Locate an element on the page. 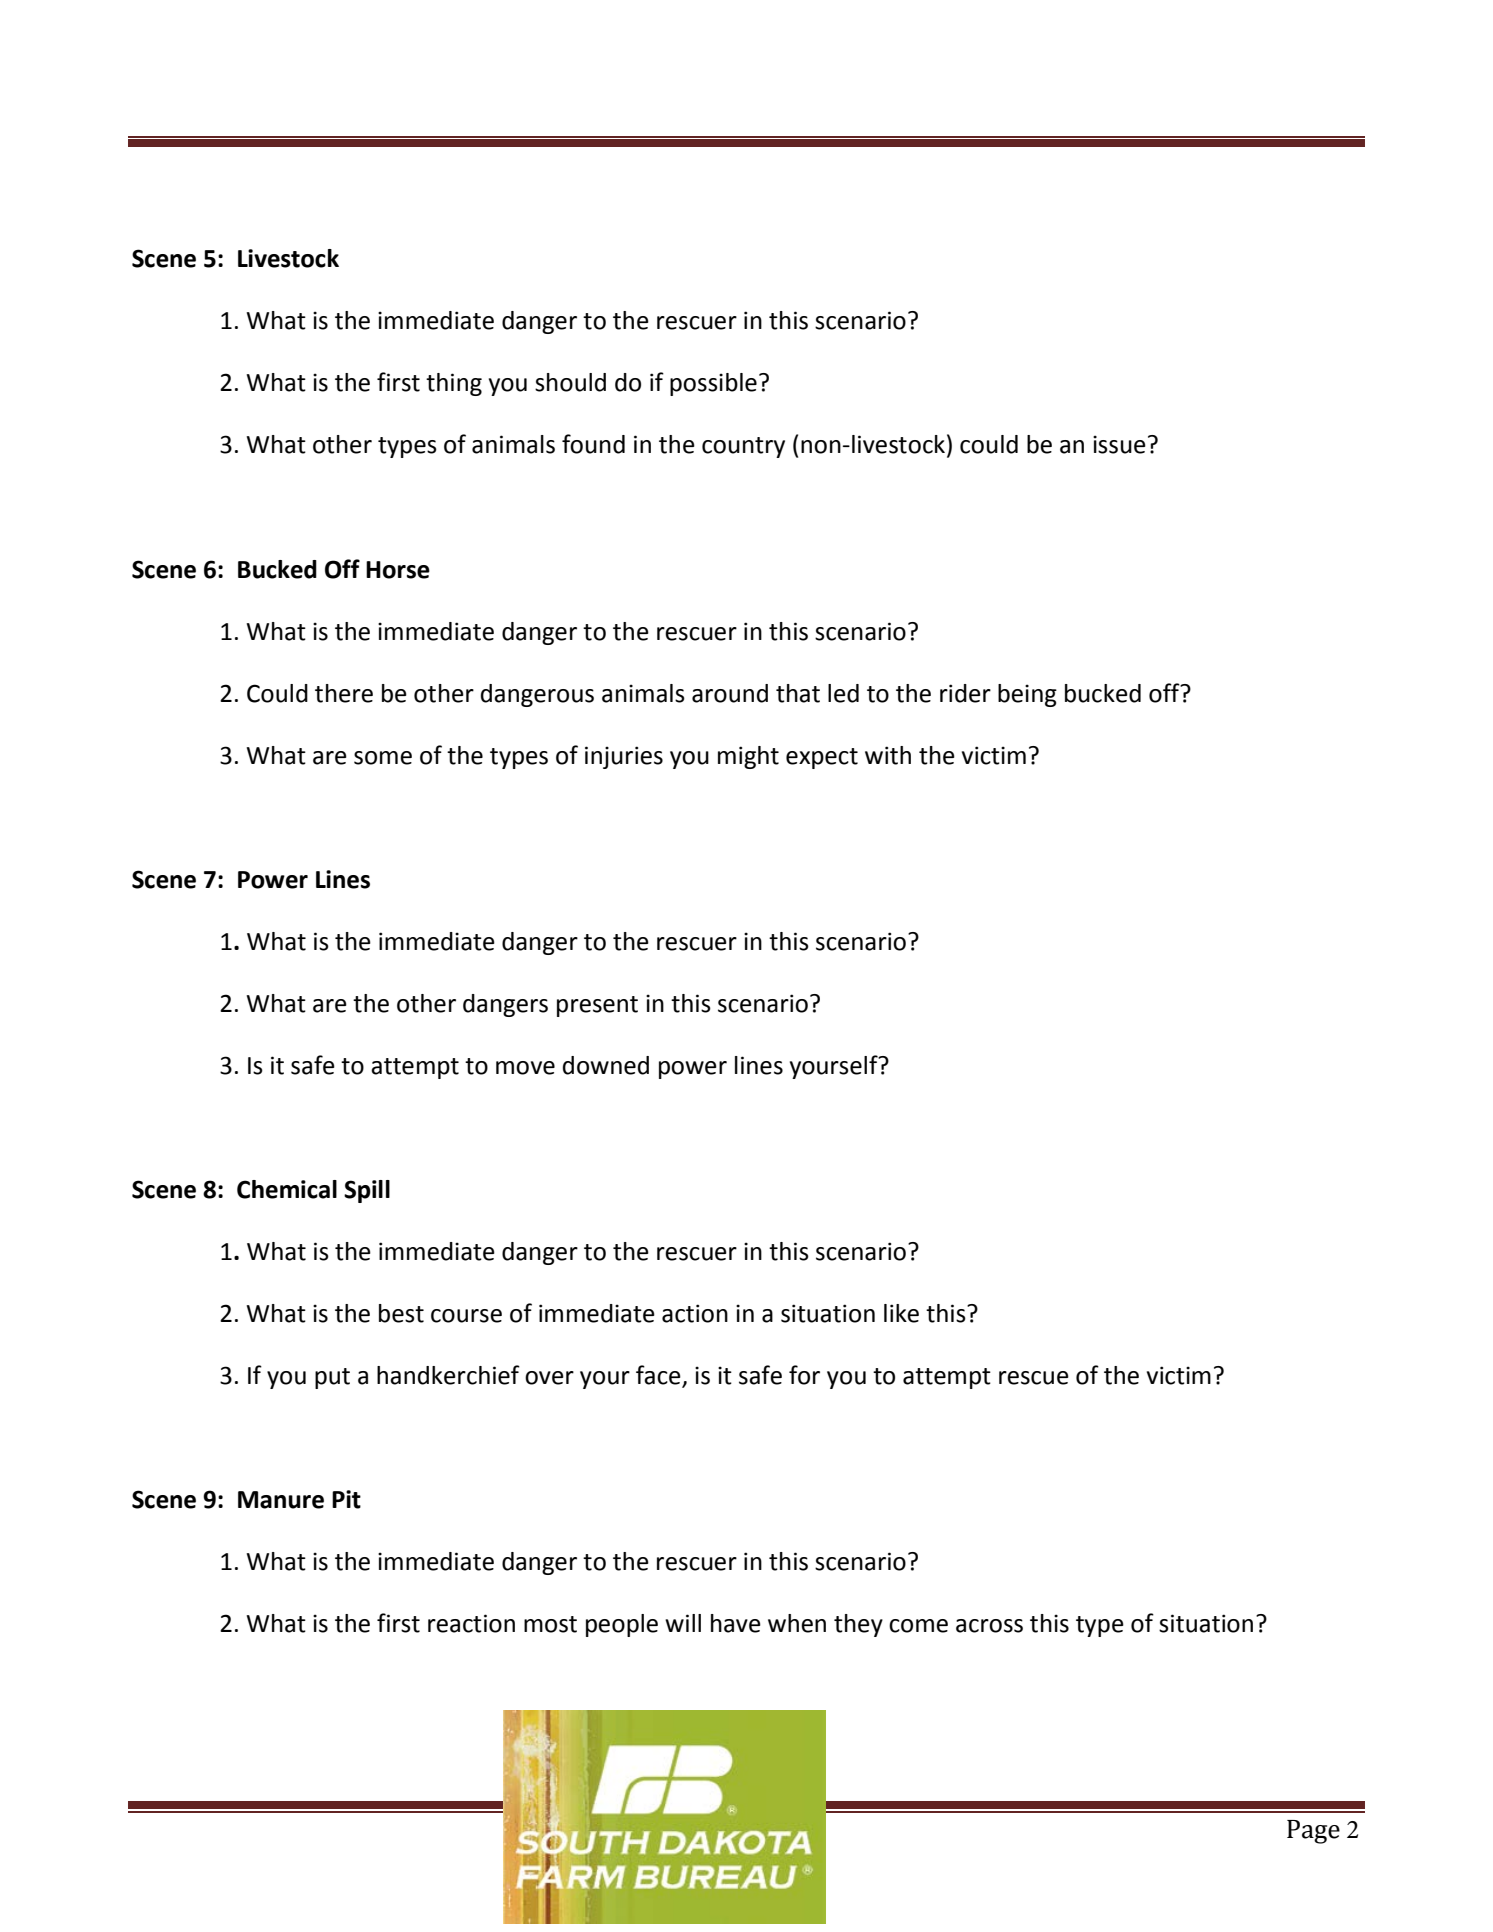  possible is located at coordinates (713, 384).
